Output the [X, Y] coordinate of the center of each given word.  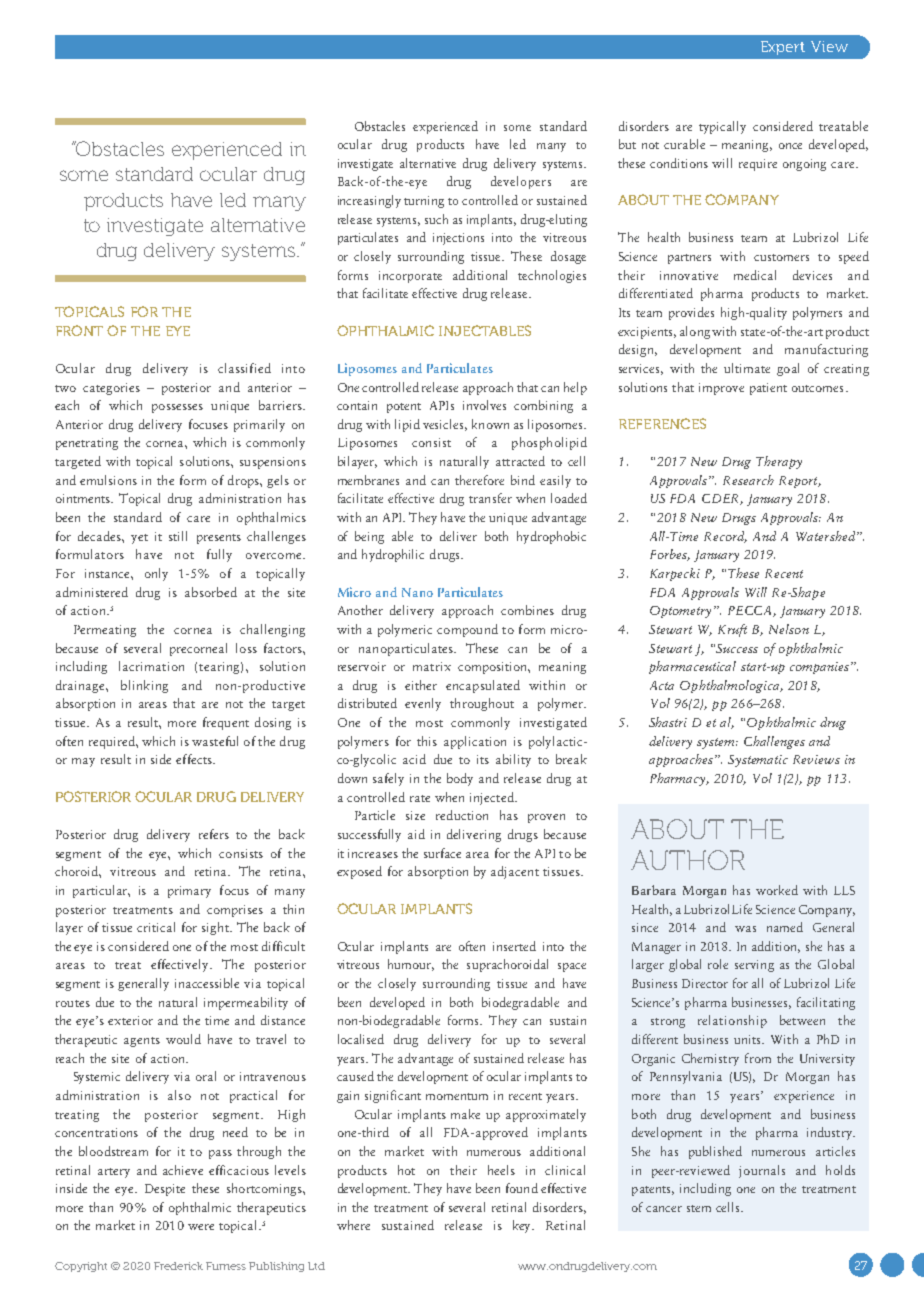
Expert [783, 48]
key [523, 1226]
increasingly [369, 201]
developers [521, 182]
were [201, 1227]
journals [762, 1171]
